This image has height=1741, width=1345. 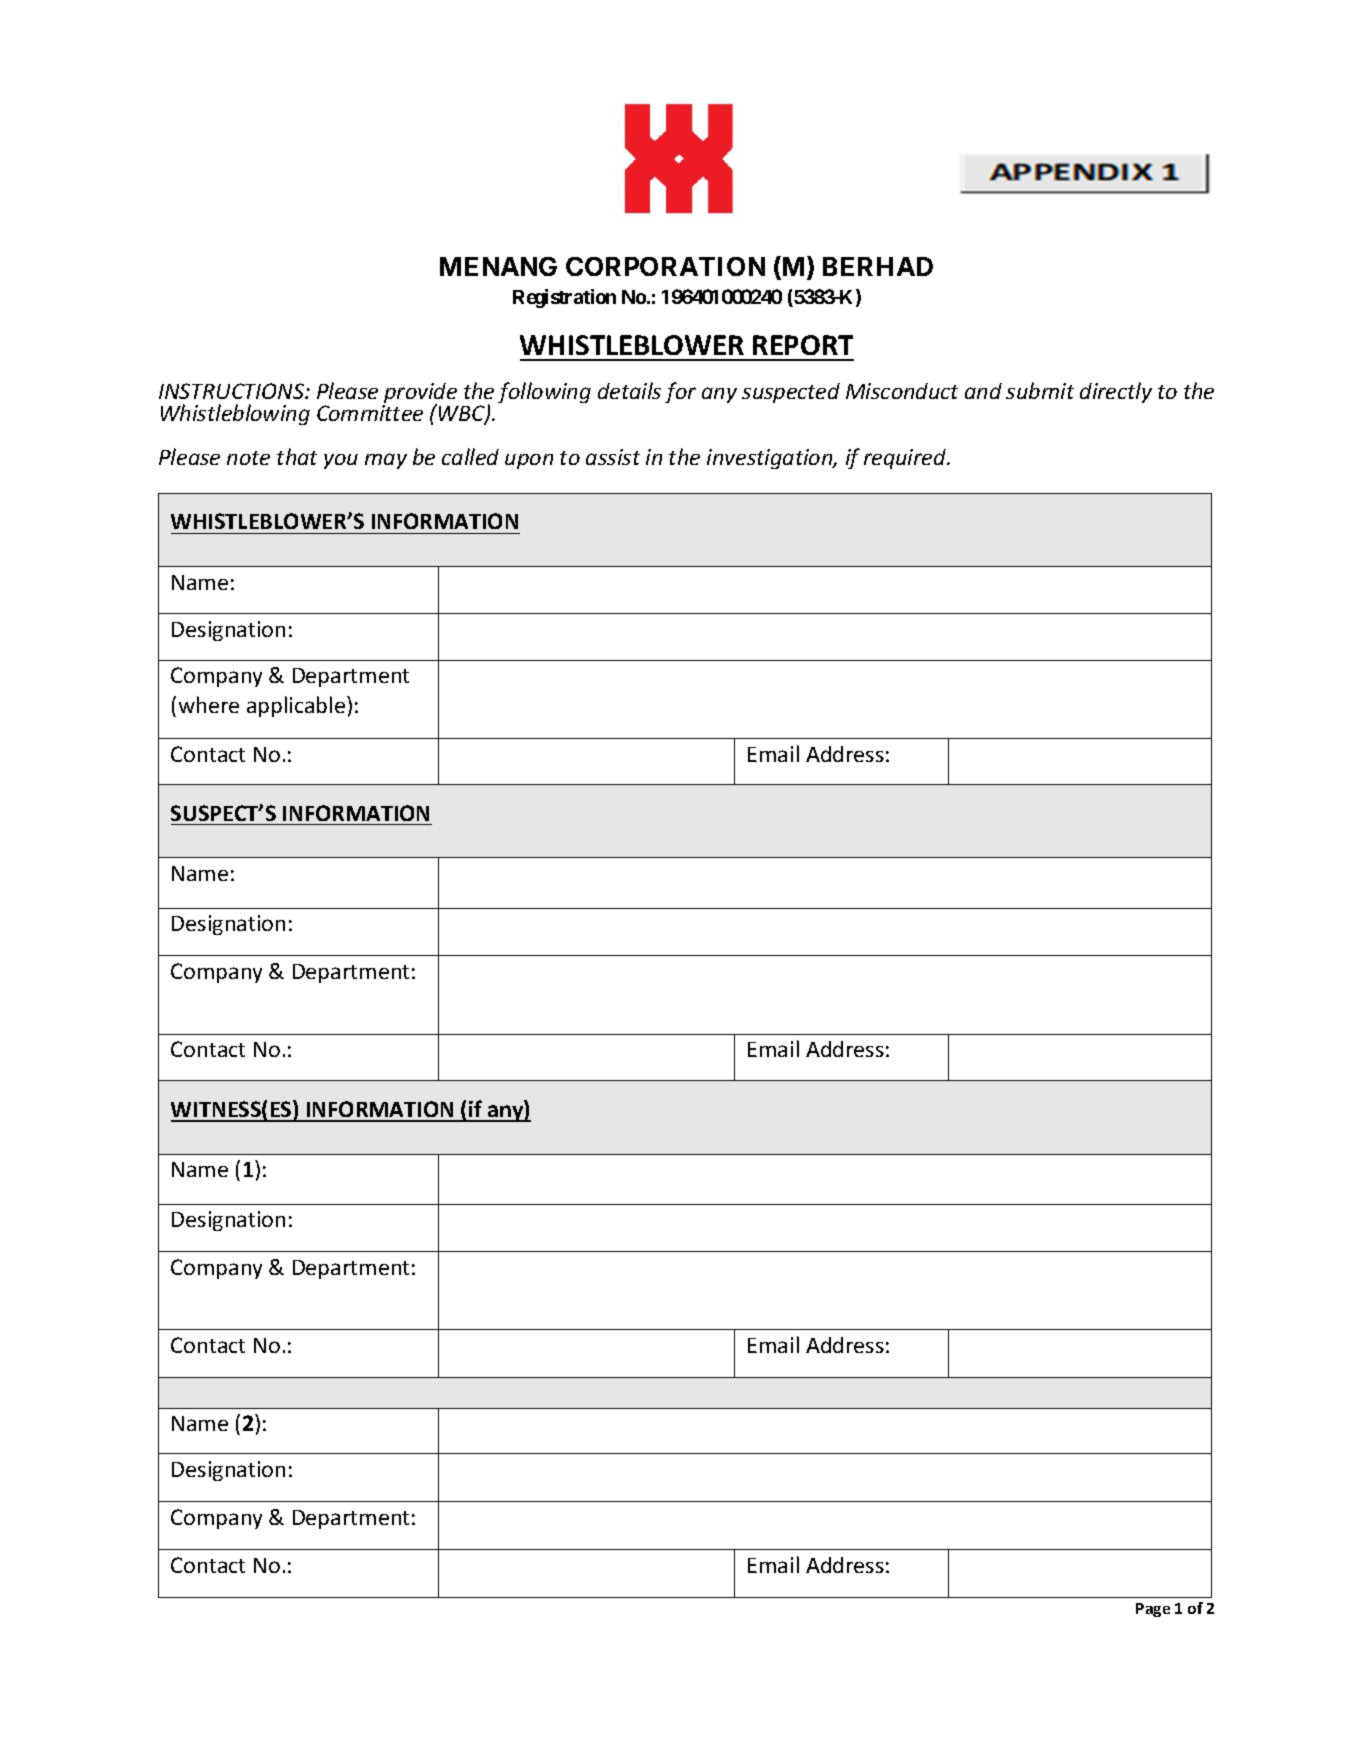 I want to click on assist, so click(x=613, y=457).
